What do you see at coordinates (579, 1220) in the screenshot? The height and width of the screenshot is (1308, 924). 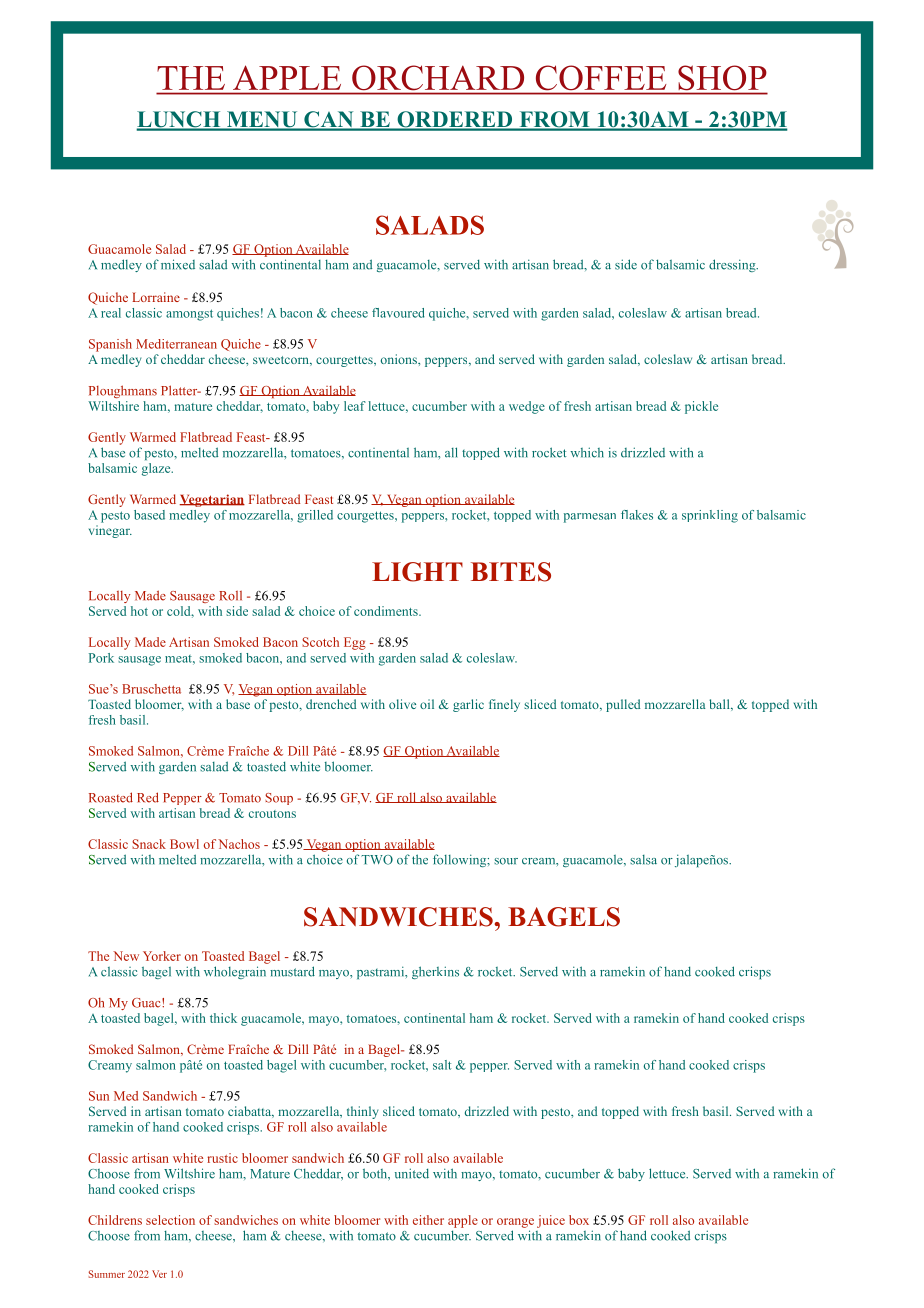 I see `box` at bounding box center [579, 1220].
